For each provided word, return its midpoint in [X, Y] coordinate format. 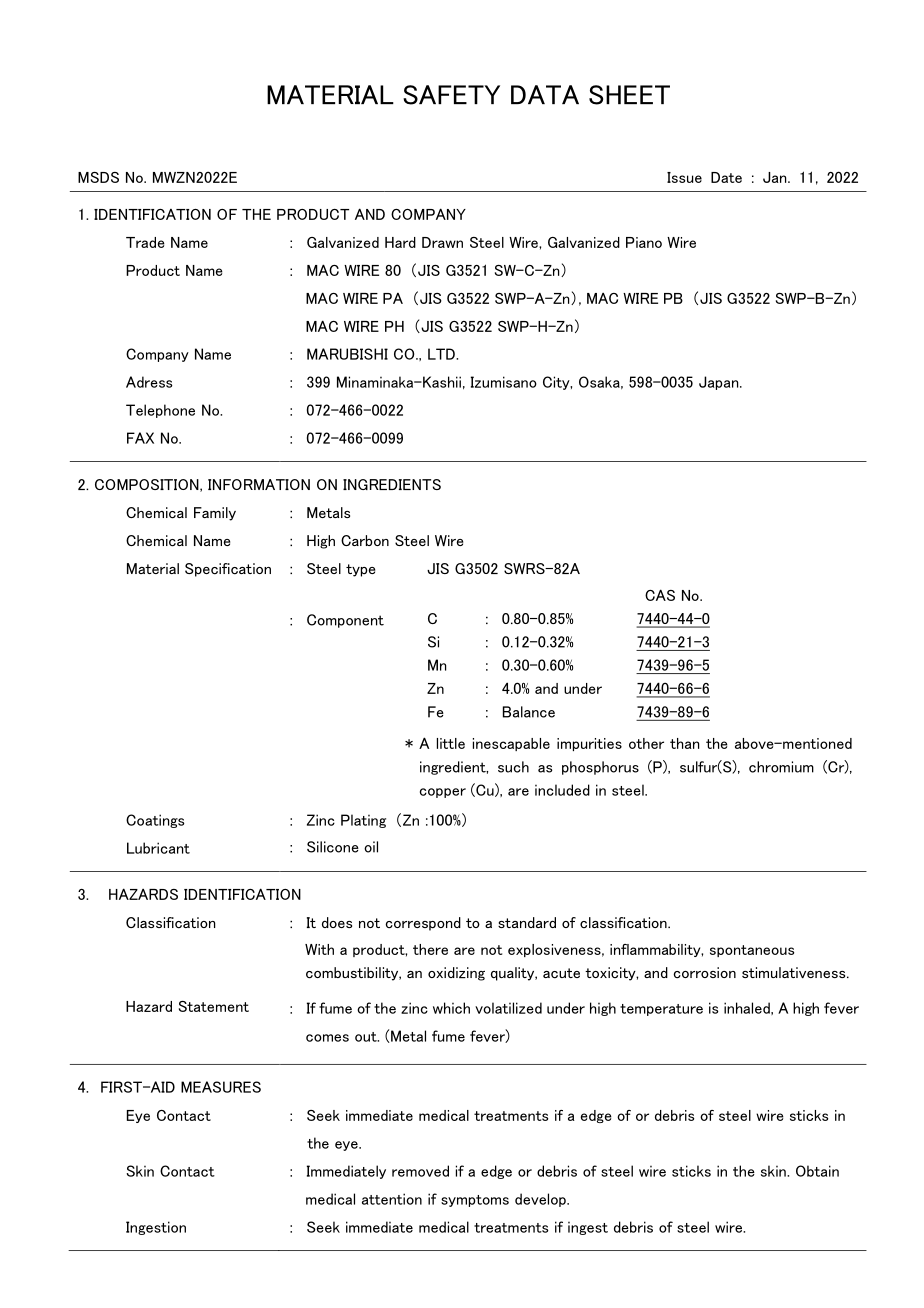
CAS [660, 595]
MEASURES [221, 1087]
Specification [228, 570]
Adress [149, 382]
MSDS [98, 177]
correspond [423, 924]
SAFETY [451, 95]
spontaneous [752, 951]
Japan [720, 383]
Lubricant [158, 848]
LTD [442, 354]
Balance [529, 712]
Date [726, 177]
